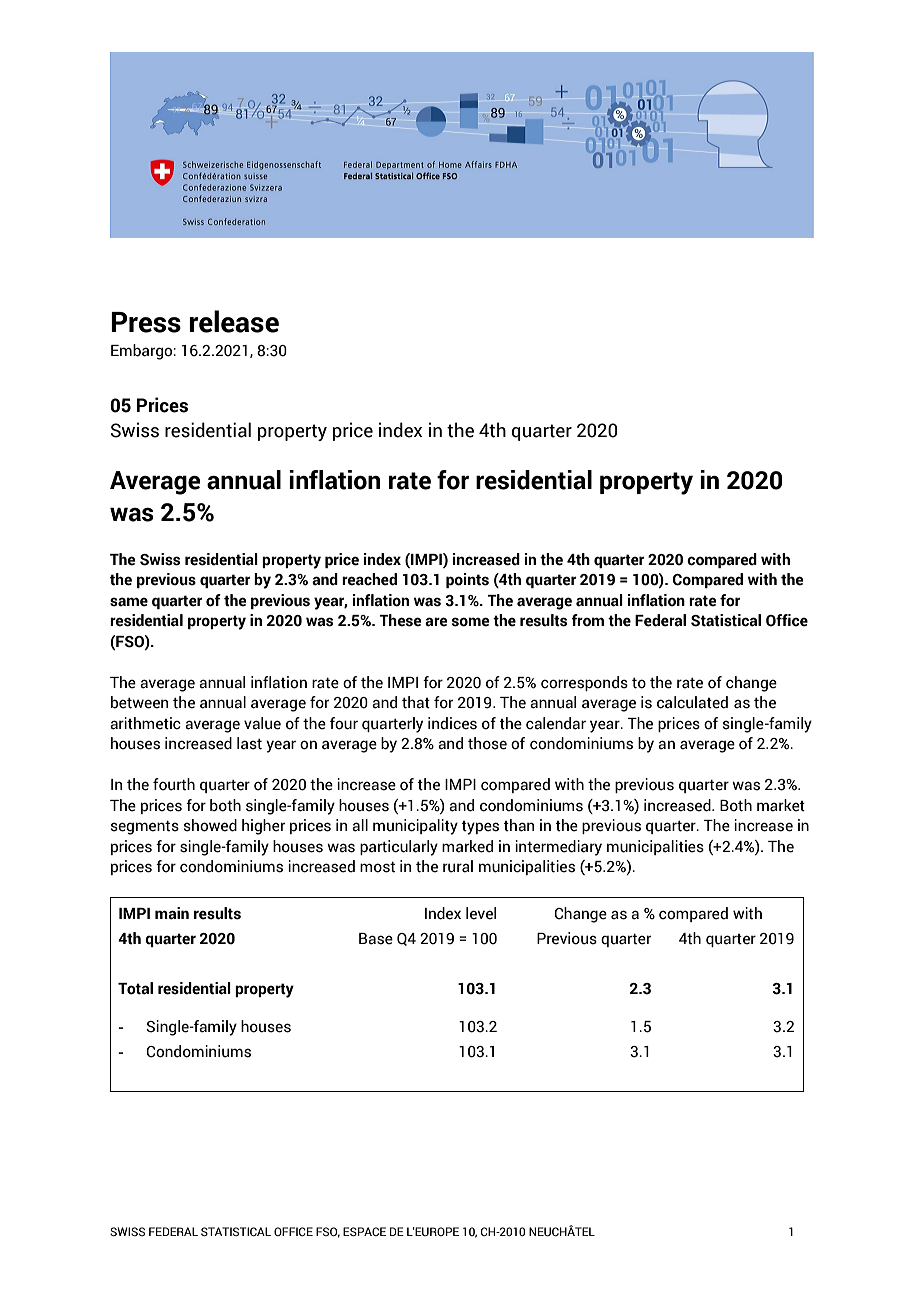 The image size is (924, 1308). Describe the element at coordinates (364, 1231) in the screenshot. I see `ESPACE` at that location.
